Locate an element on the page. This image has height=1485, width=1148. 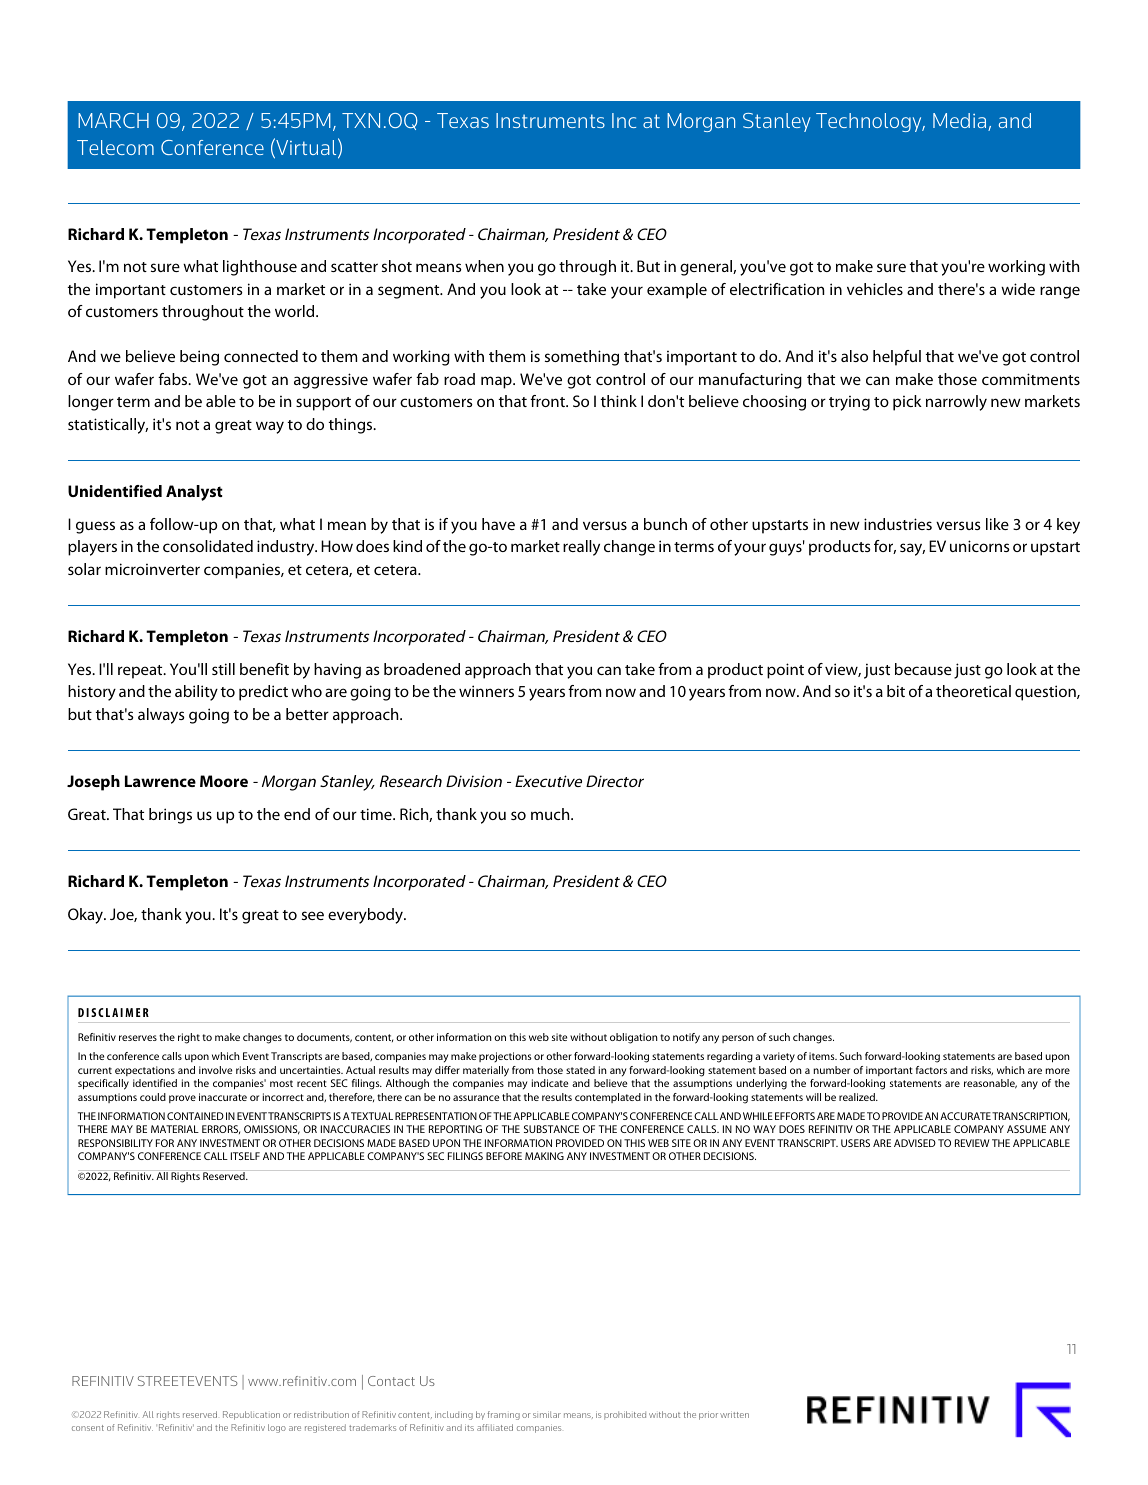
written is located at coordinates (734, 1414).
